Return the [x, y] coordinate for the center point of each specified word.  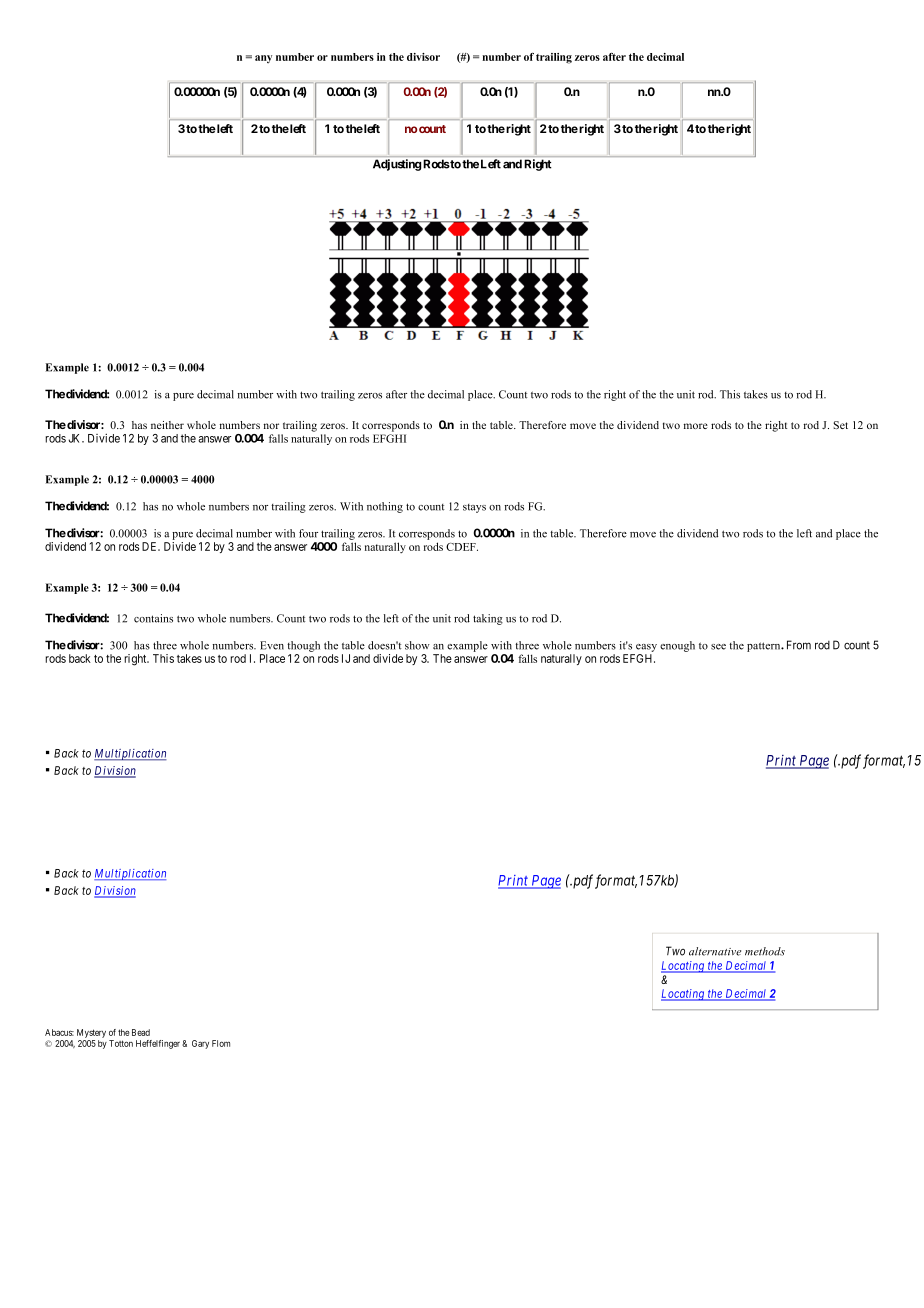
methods [765, 951]
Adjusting [397, 165]
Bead [141, 1032]
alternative [715, 951]
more [696, 426]
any [263, 59]
